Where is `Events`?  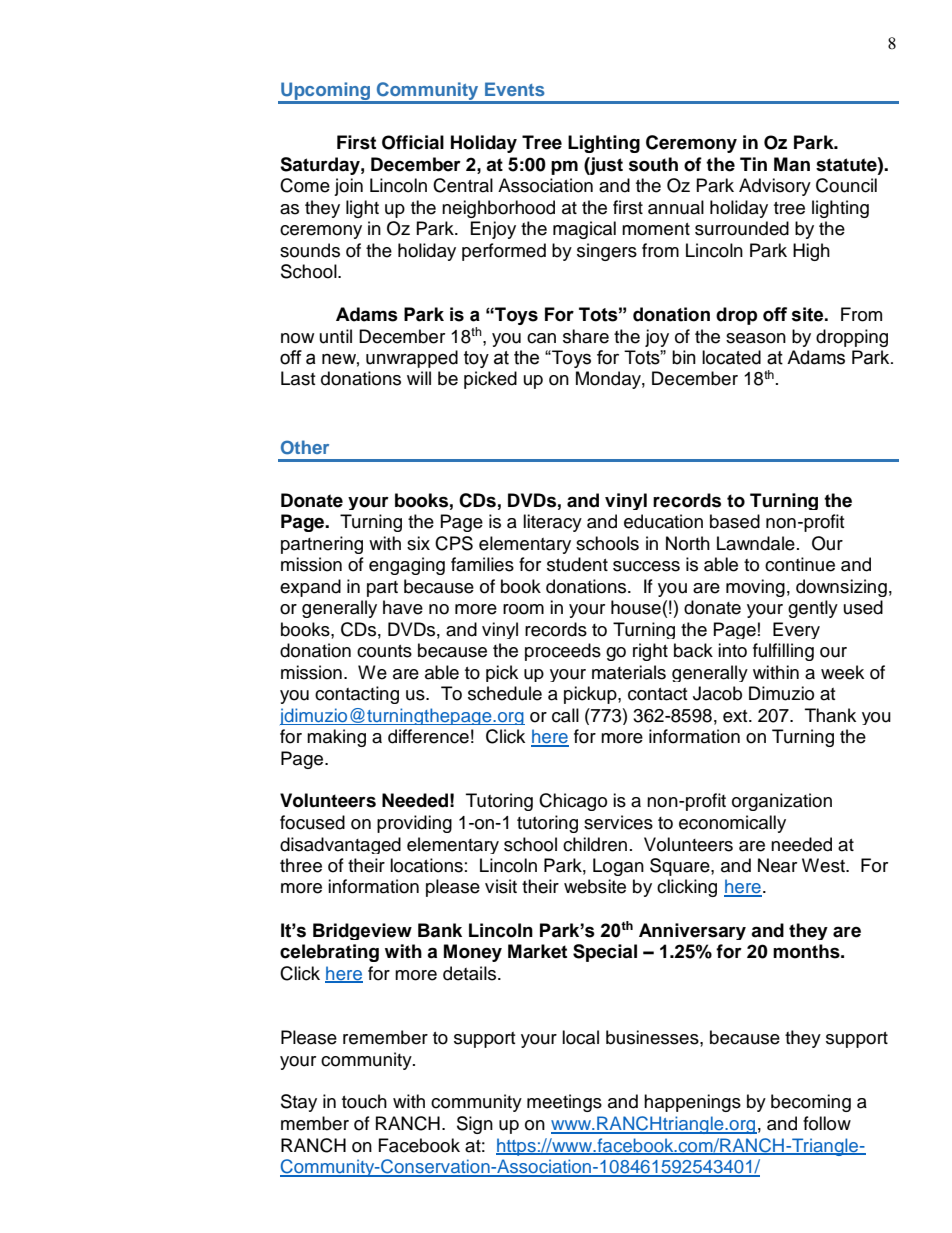 Events is located at coordinates (515, 89).
